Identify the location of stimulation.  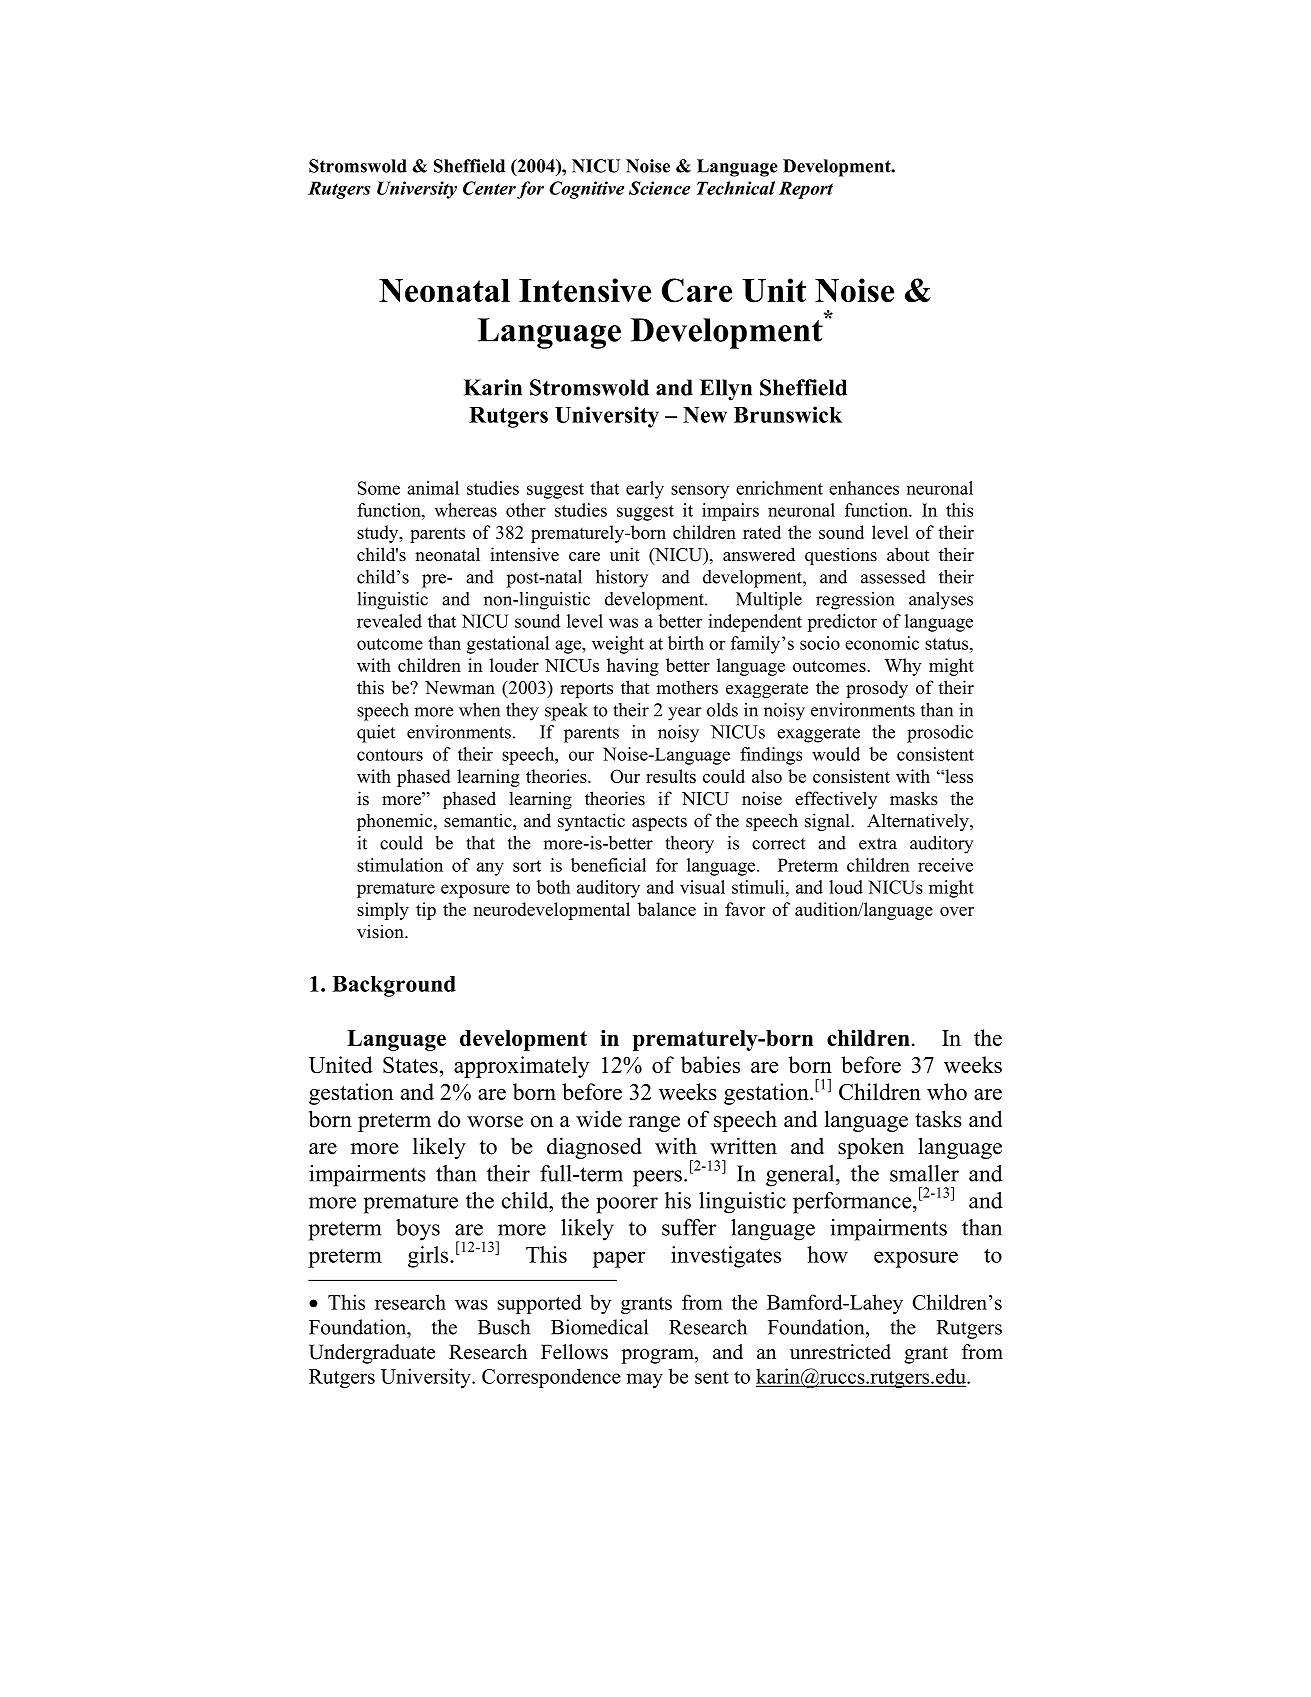
(400, 865).
